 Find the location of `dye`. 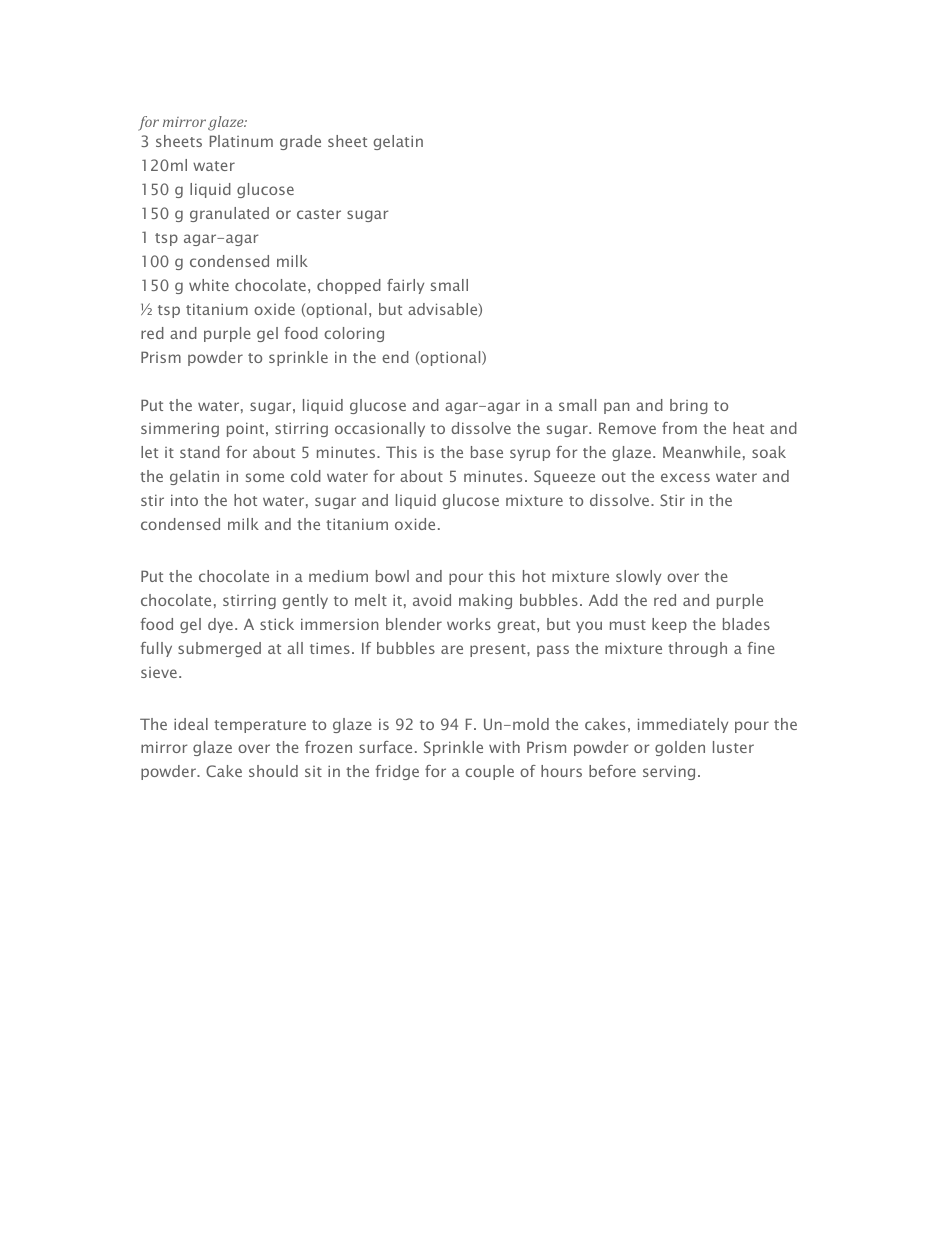

dye is located at coordinates (220, 625).
